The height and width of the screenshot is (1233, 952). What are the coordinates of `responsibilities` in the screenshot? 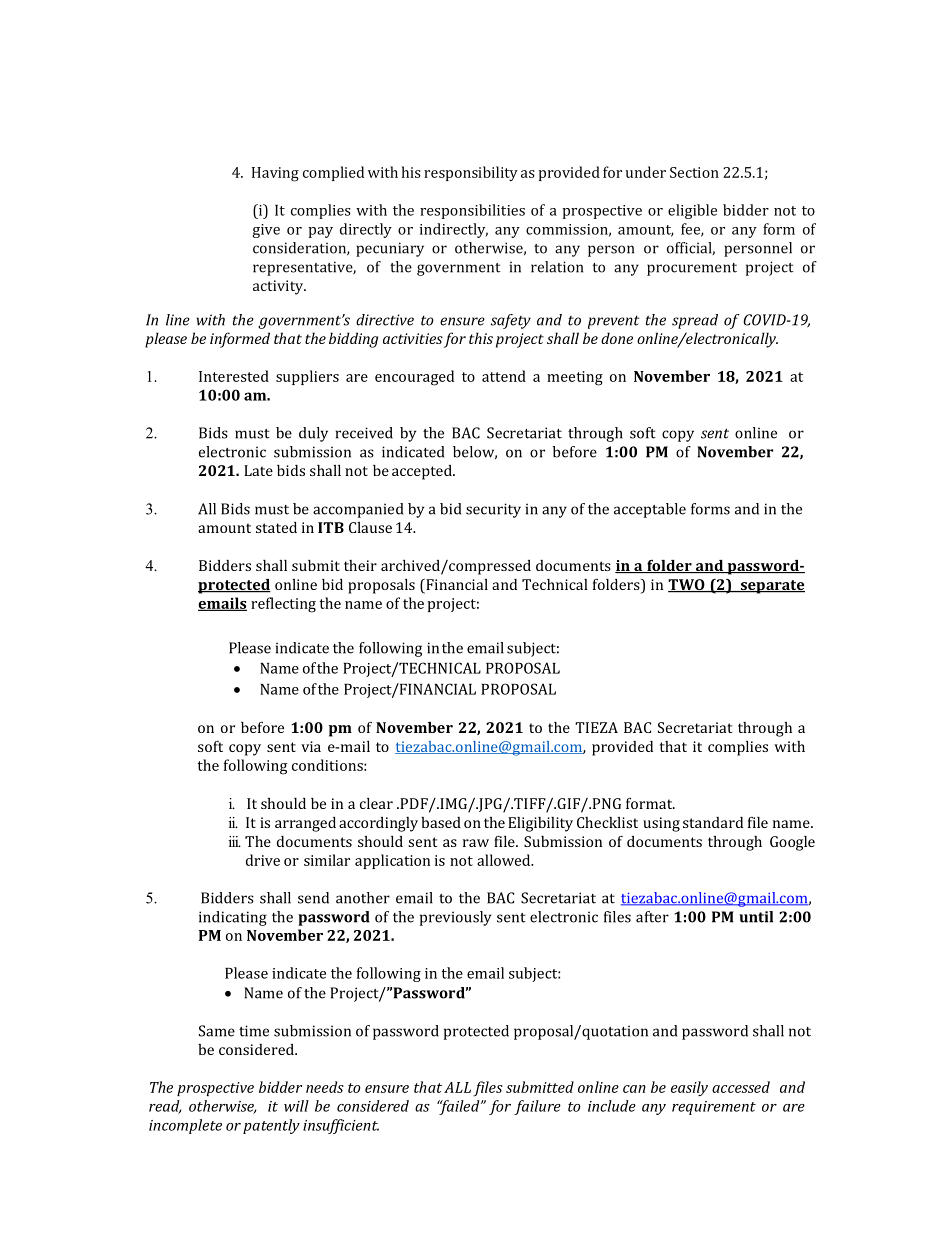 It's located at (472, 211).
